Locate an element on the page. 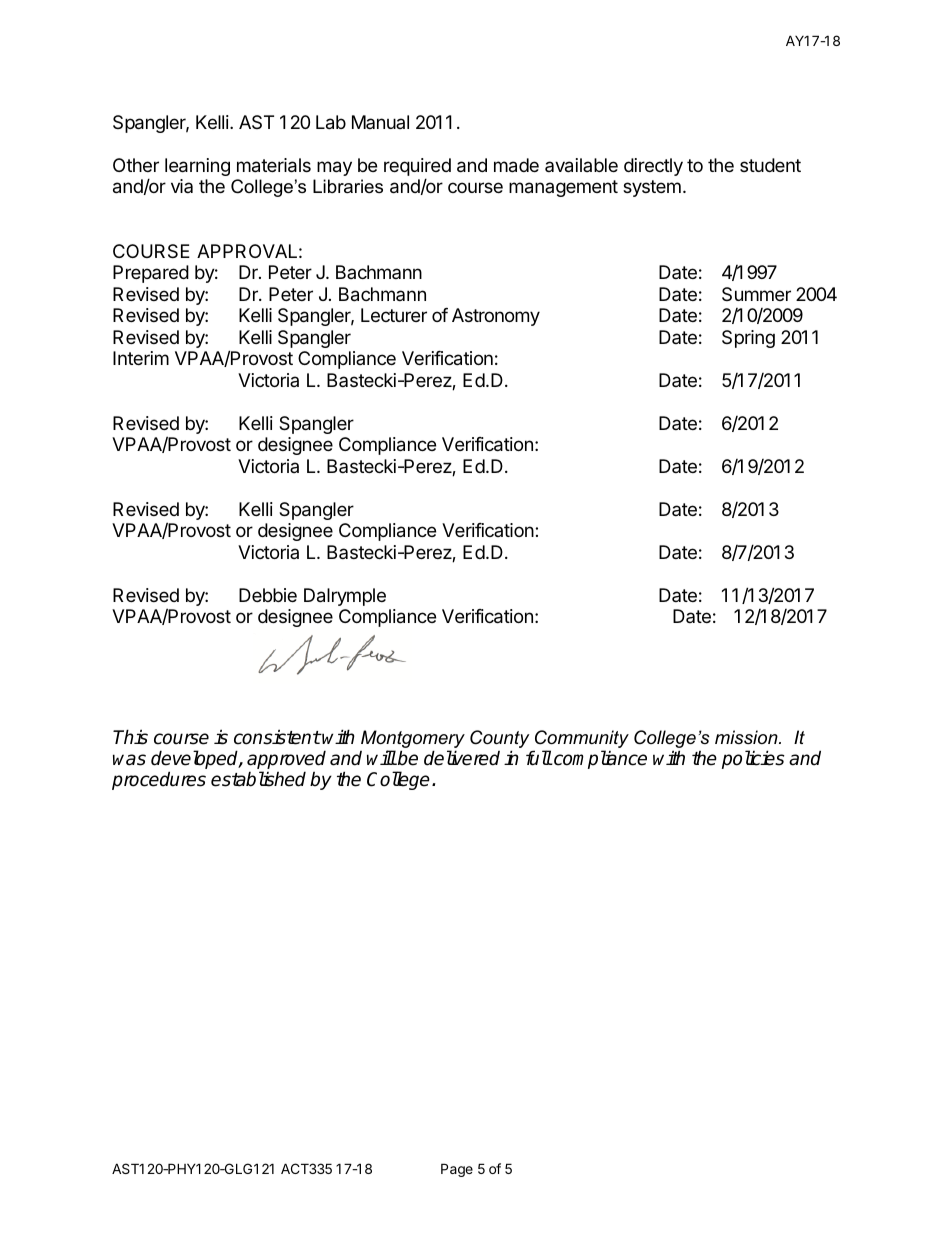 This document has height=1233, width=952. Spring is located at coordinates (748, 339).
